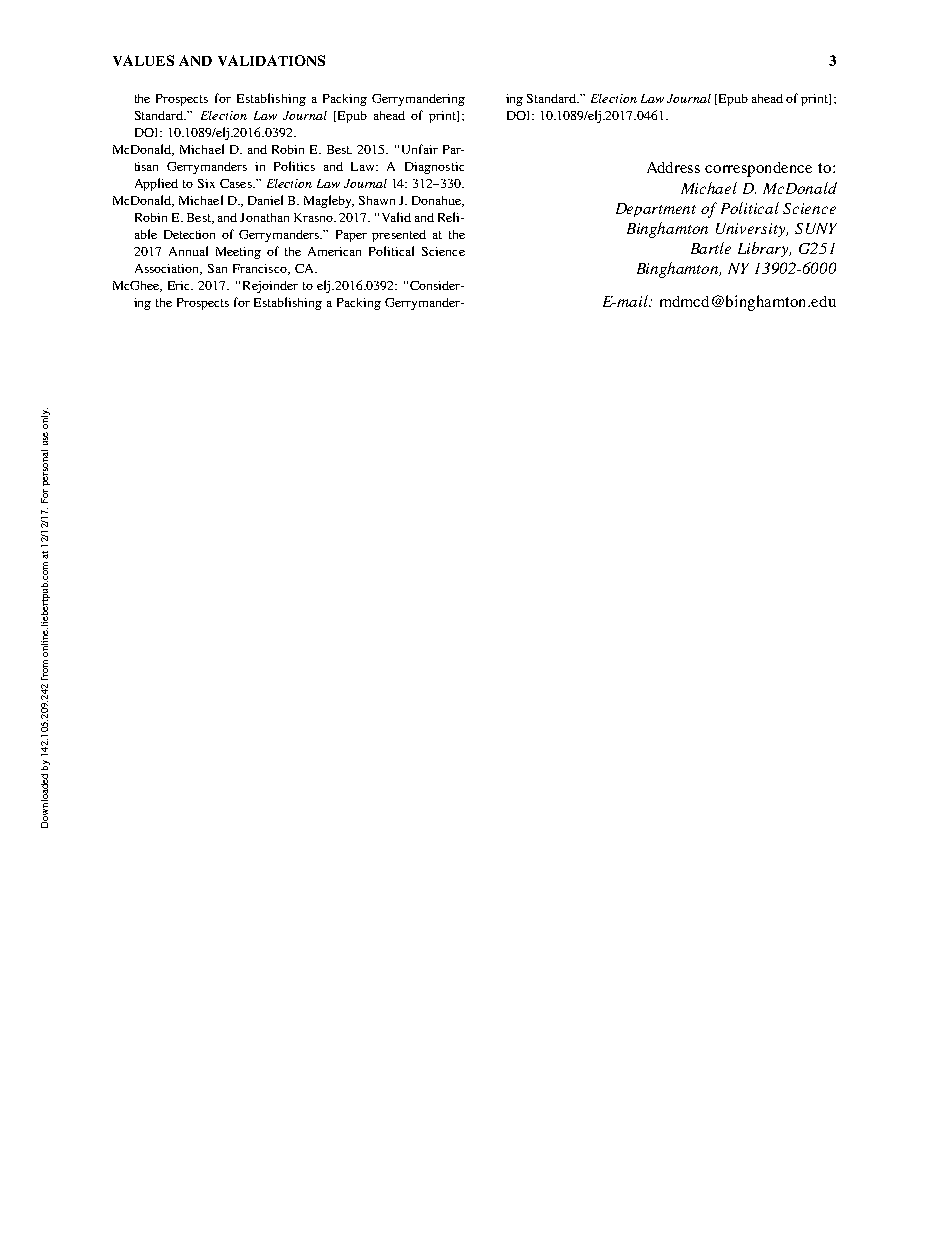 Image resolution: width=952 pixels, height=1233 pixels. What do you see at coordinates (270, 287) in the image?
I see `Rejoinder` at bounding box center [270, 287].
